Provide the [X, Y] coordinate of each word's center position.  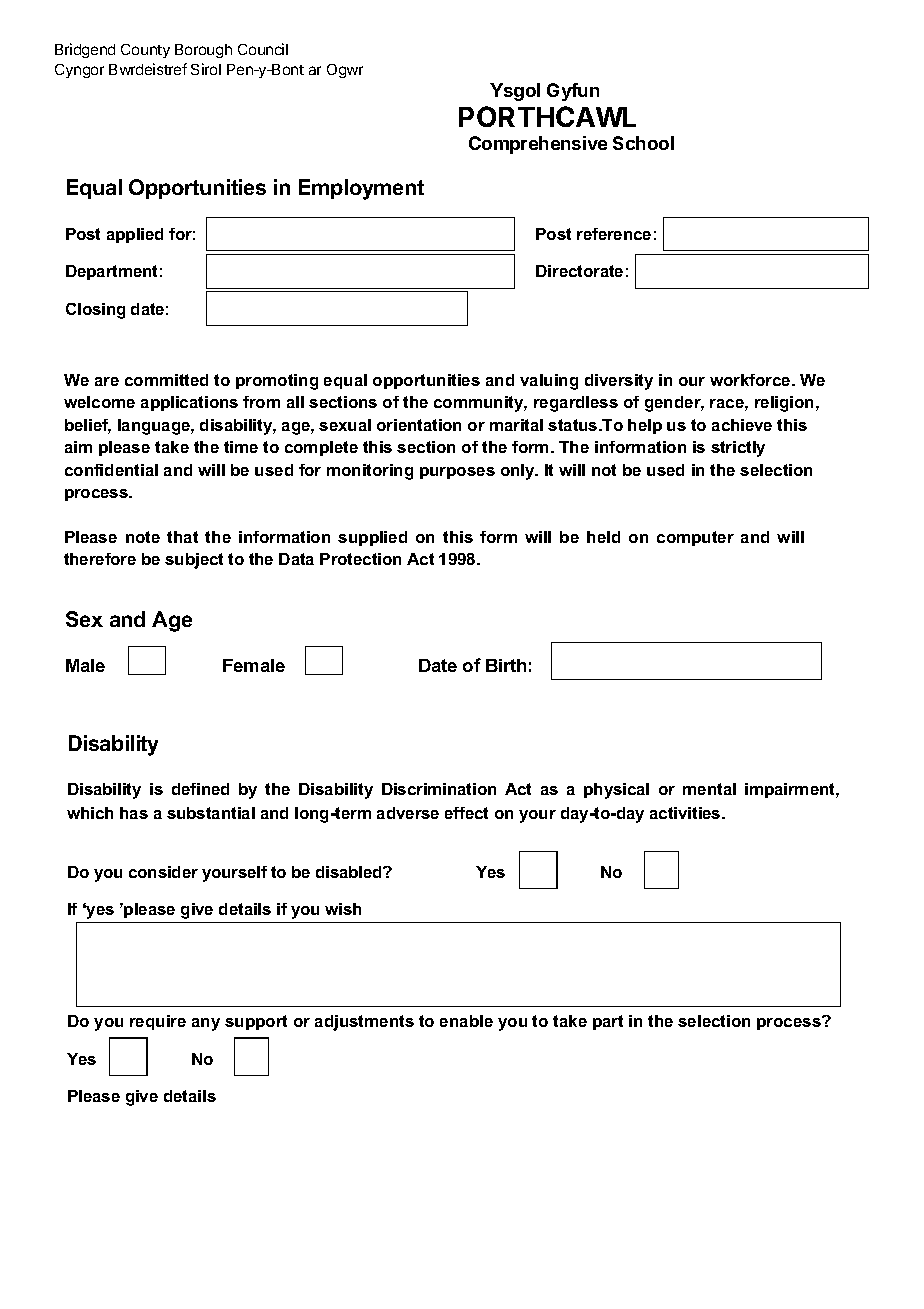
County [145, 51]
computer [695, 538]
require [158, 1022]
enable [466, 1021]
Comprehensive [538, 145]
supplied [372, 538]
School [643, 143]
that [182, 537]
